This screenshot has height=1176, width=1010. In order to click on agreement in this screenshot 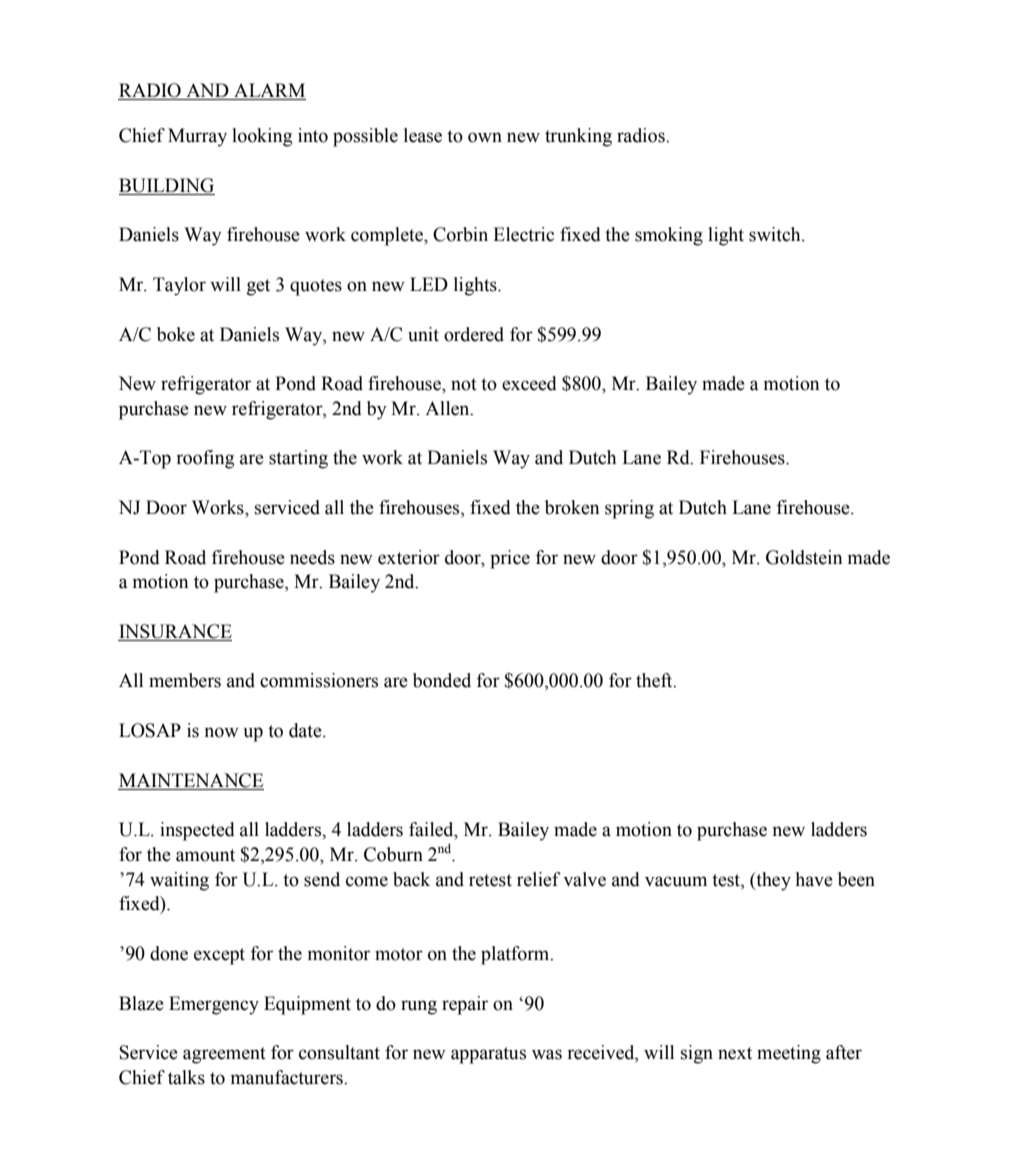, I will do `click(224, 1055)`.
